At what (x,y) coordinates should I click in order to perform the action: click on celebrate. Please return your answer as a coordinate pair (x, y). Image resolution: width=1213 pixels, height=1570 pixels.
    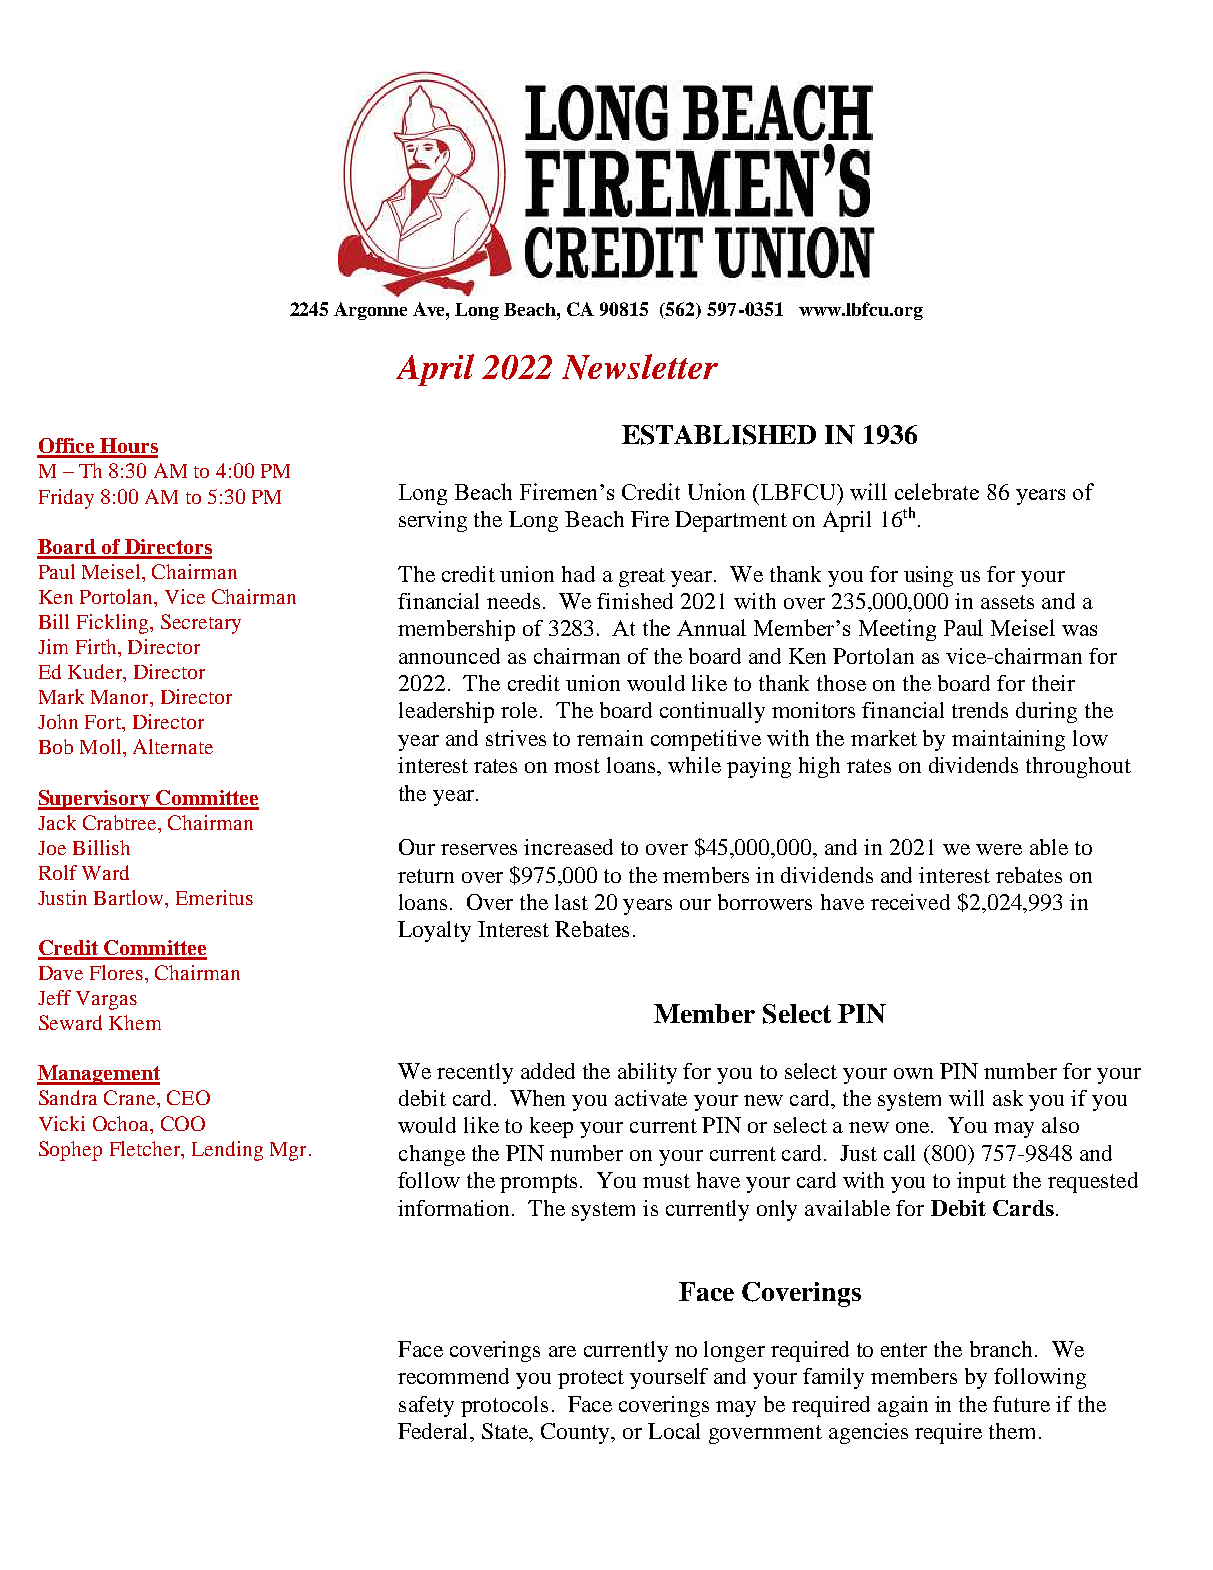
    Looking at the image, I should click on (937, 491).
